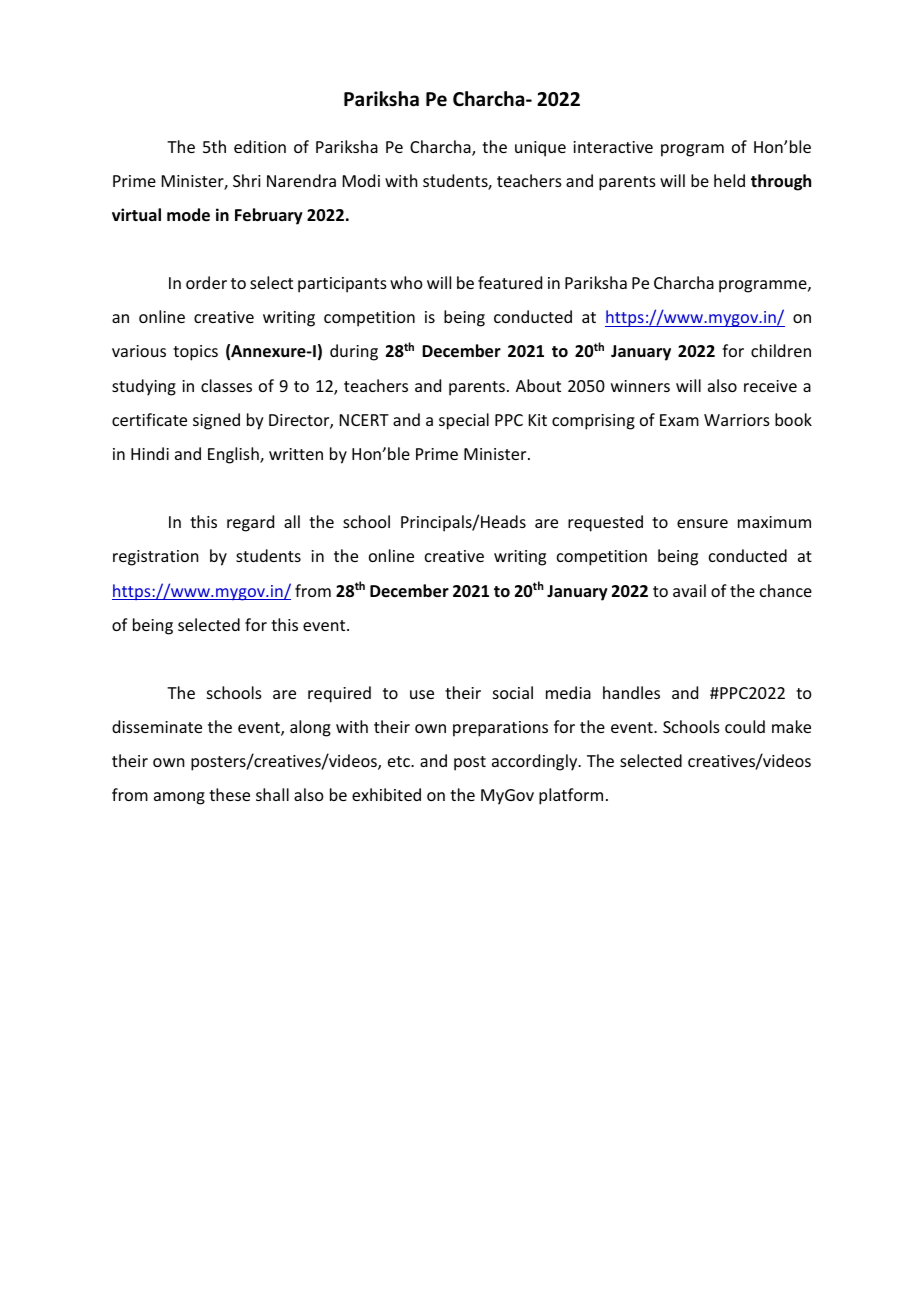 The image size is (924, 1308). Describe the element at coordinates (729, 180) in the screenshot. I see `held` at that location.
